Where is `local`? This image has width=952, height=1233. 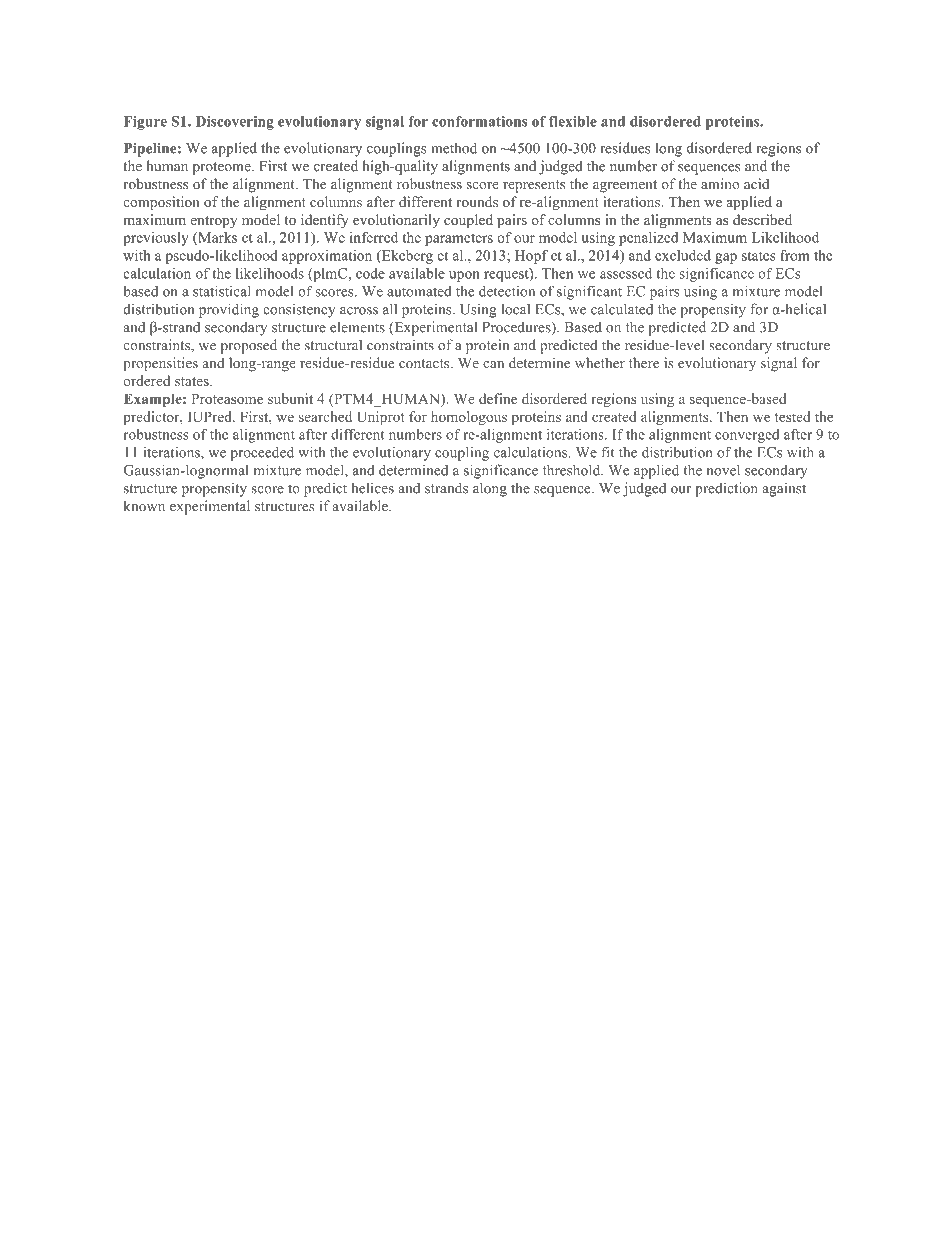 local is located at coordinates (515, 309).
